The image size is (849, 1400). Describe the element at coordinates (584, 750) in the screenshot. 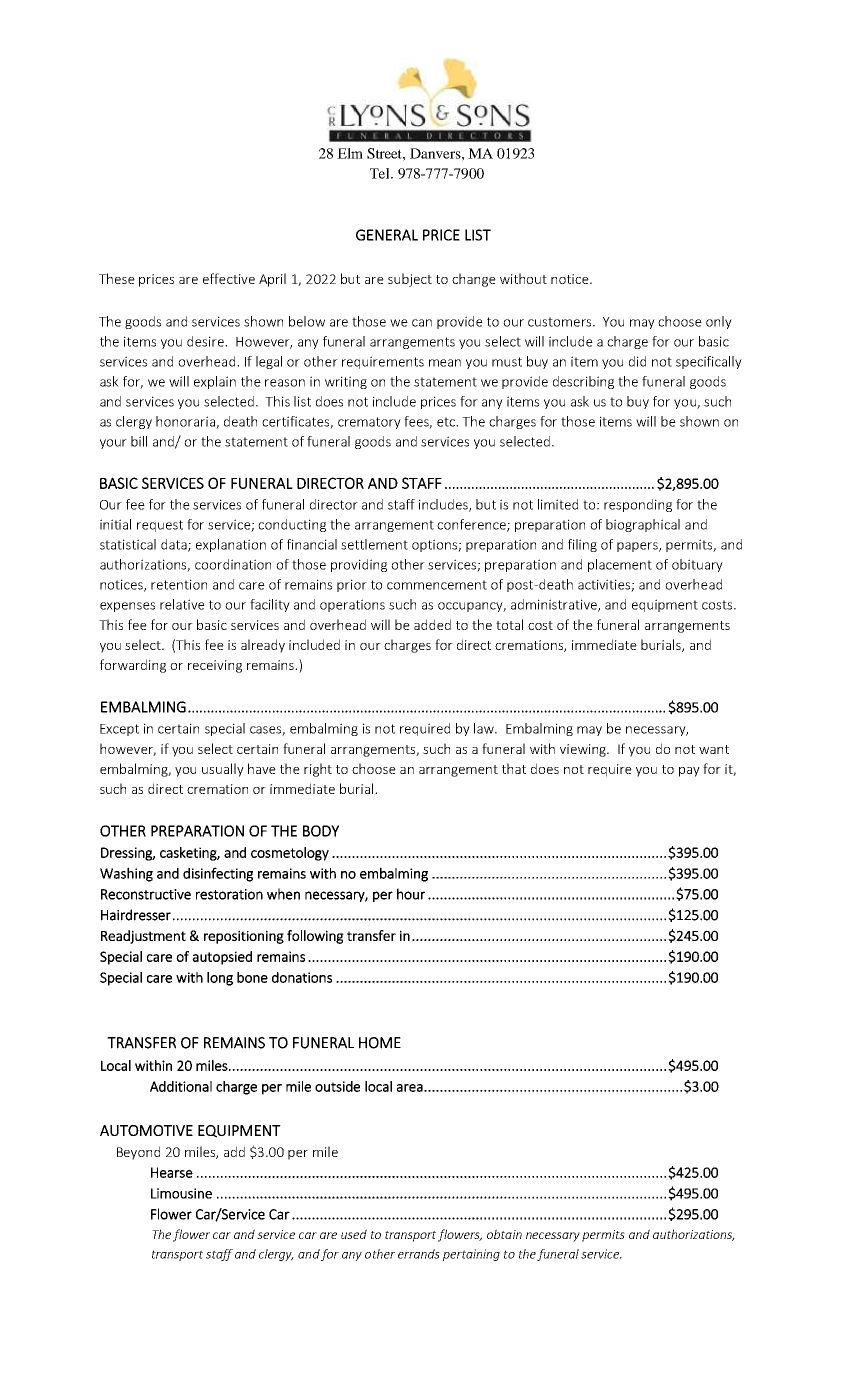

I see `viewing` at that location.
